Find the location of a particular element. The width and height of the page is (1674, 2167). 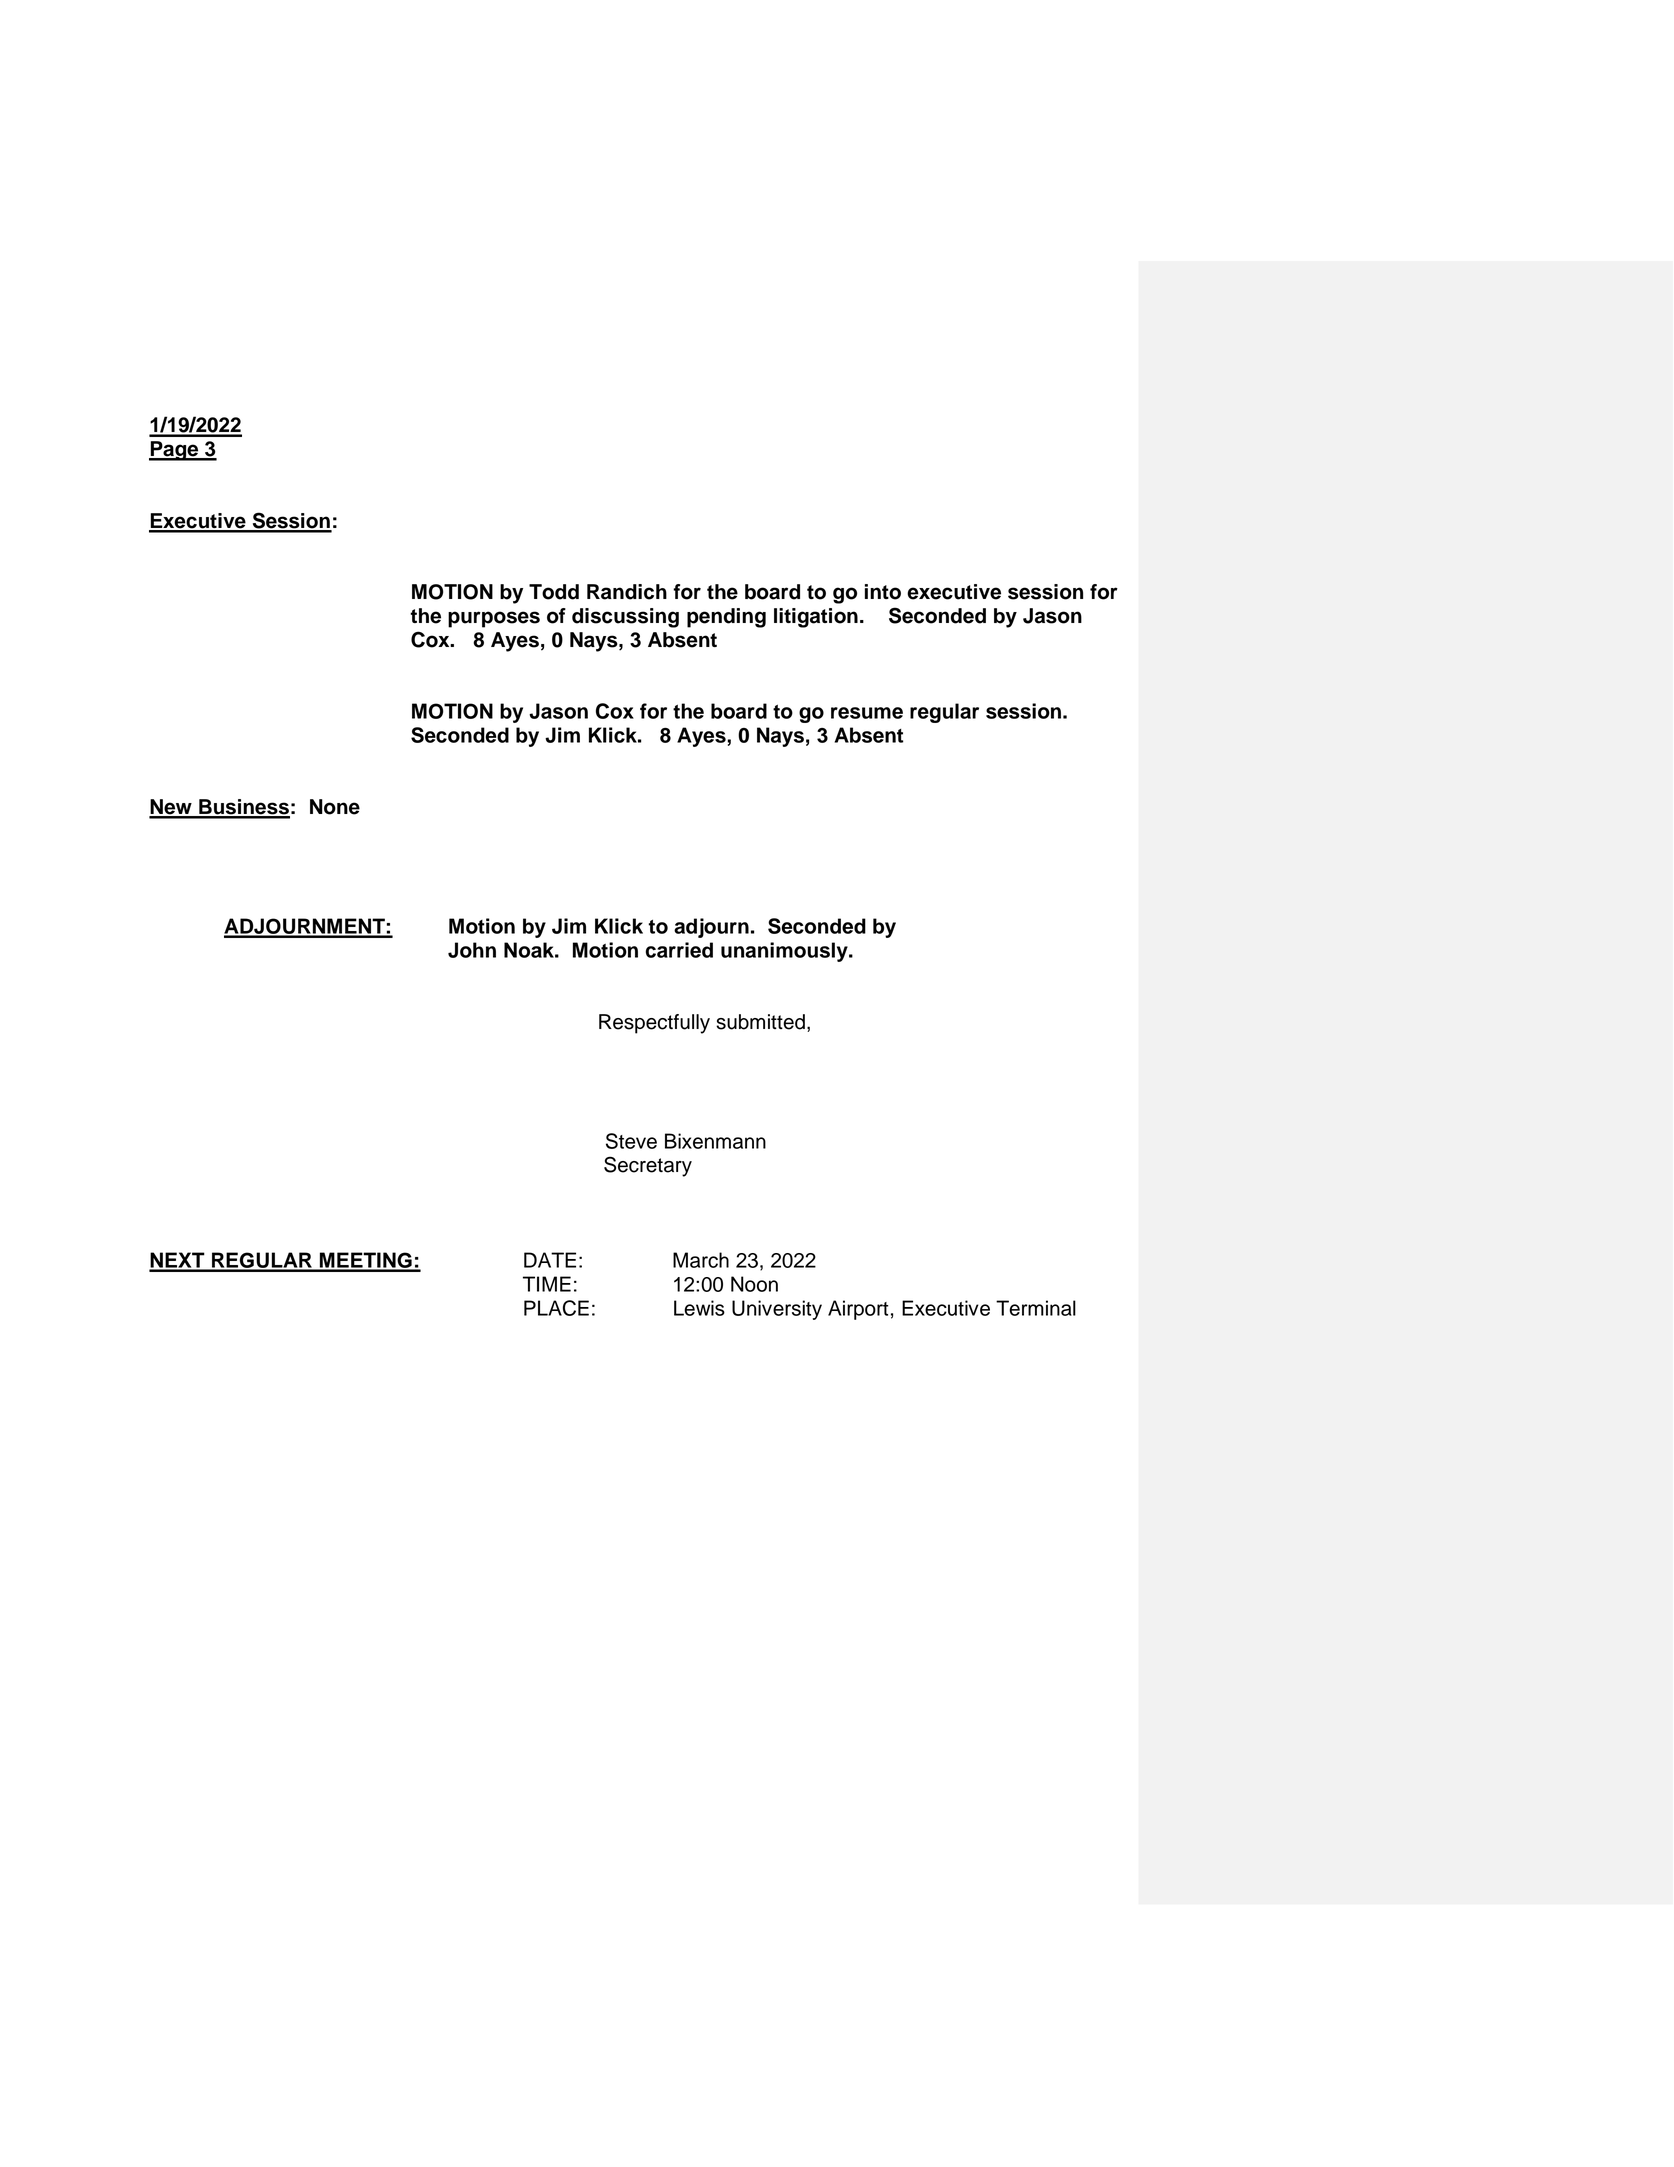

resume is located at coordinates (867, 713).
